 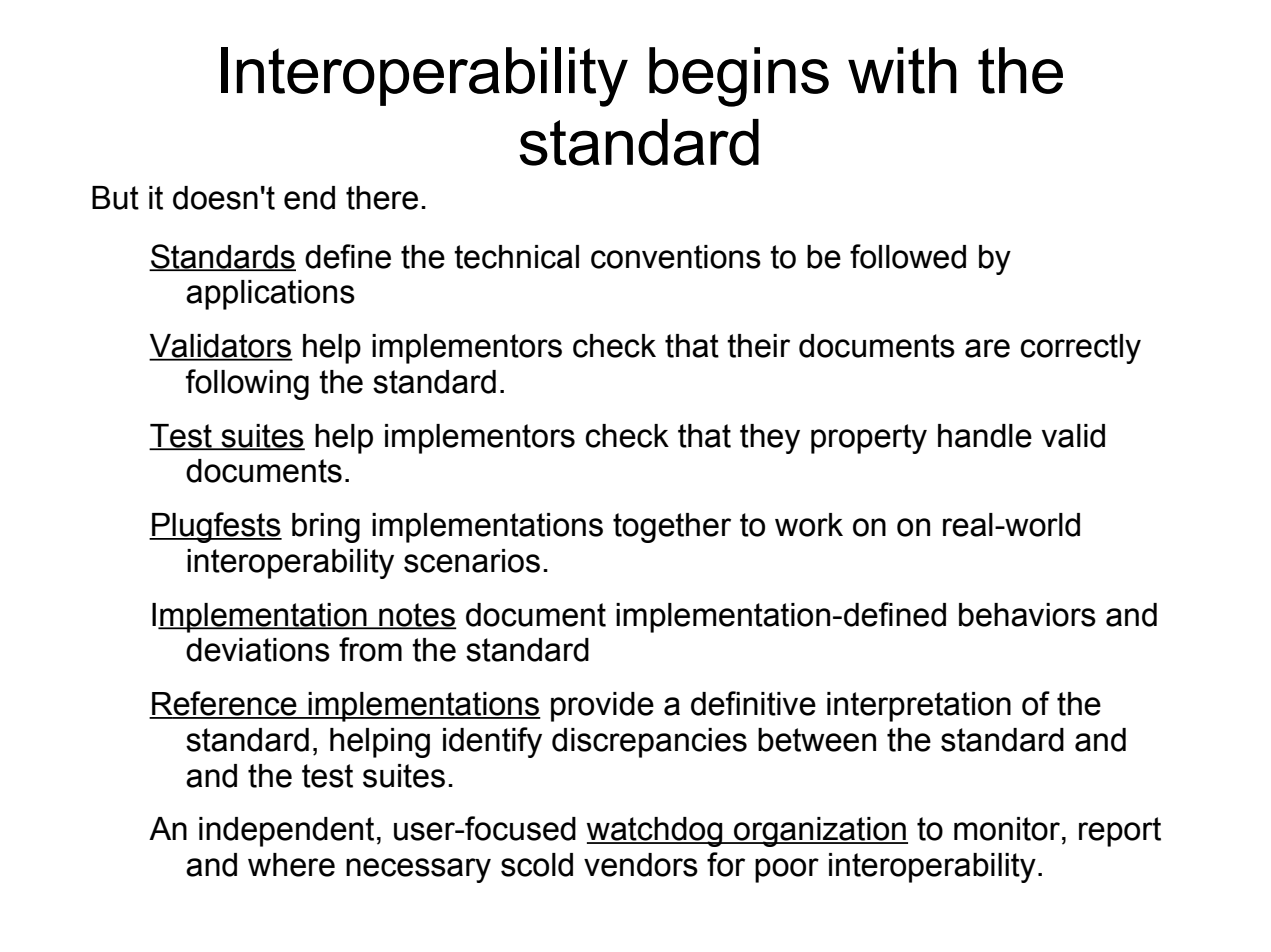 I want to click on bring, so click(x=326, y=528).
